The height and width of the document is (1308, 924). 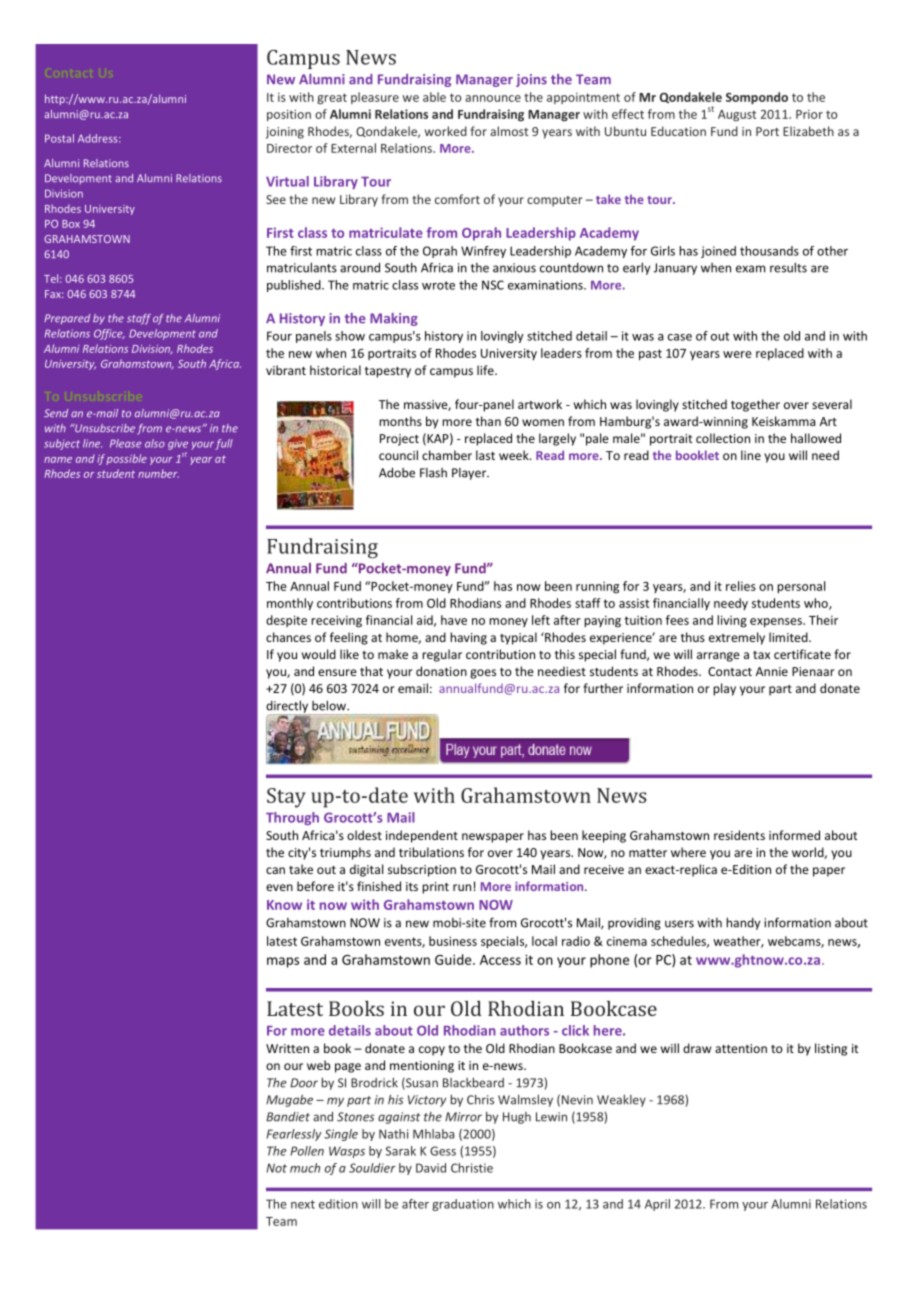 What do you see at coordinates (486, 370) in the document?
I see `life` at bounding box center [486, 370].
